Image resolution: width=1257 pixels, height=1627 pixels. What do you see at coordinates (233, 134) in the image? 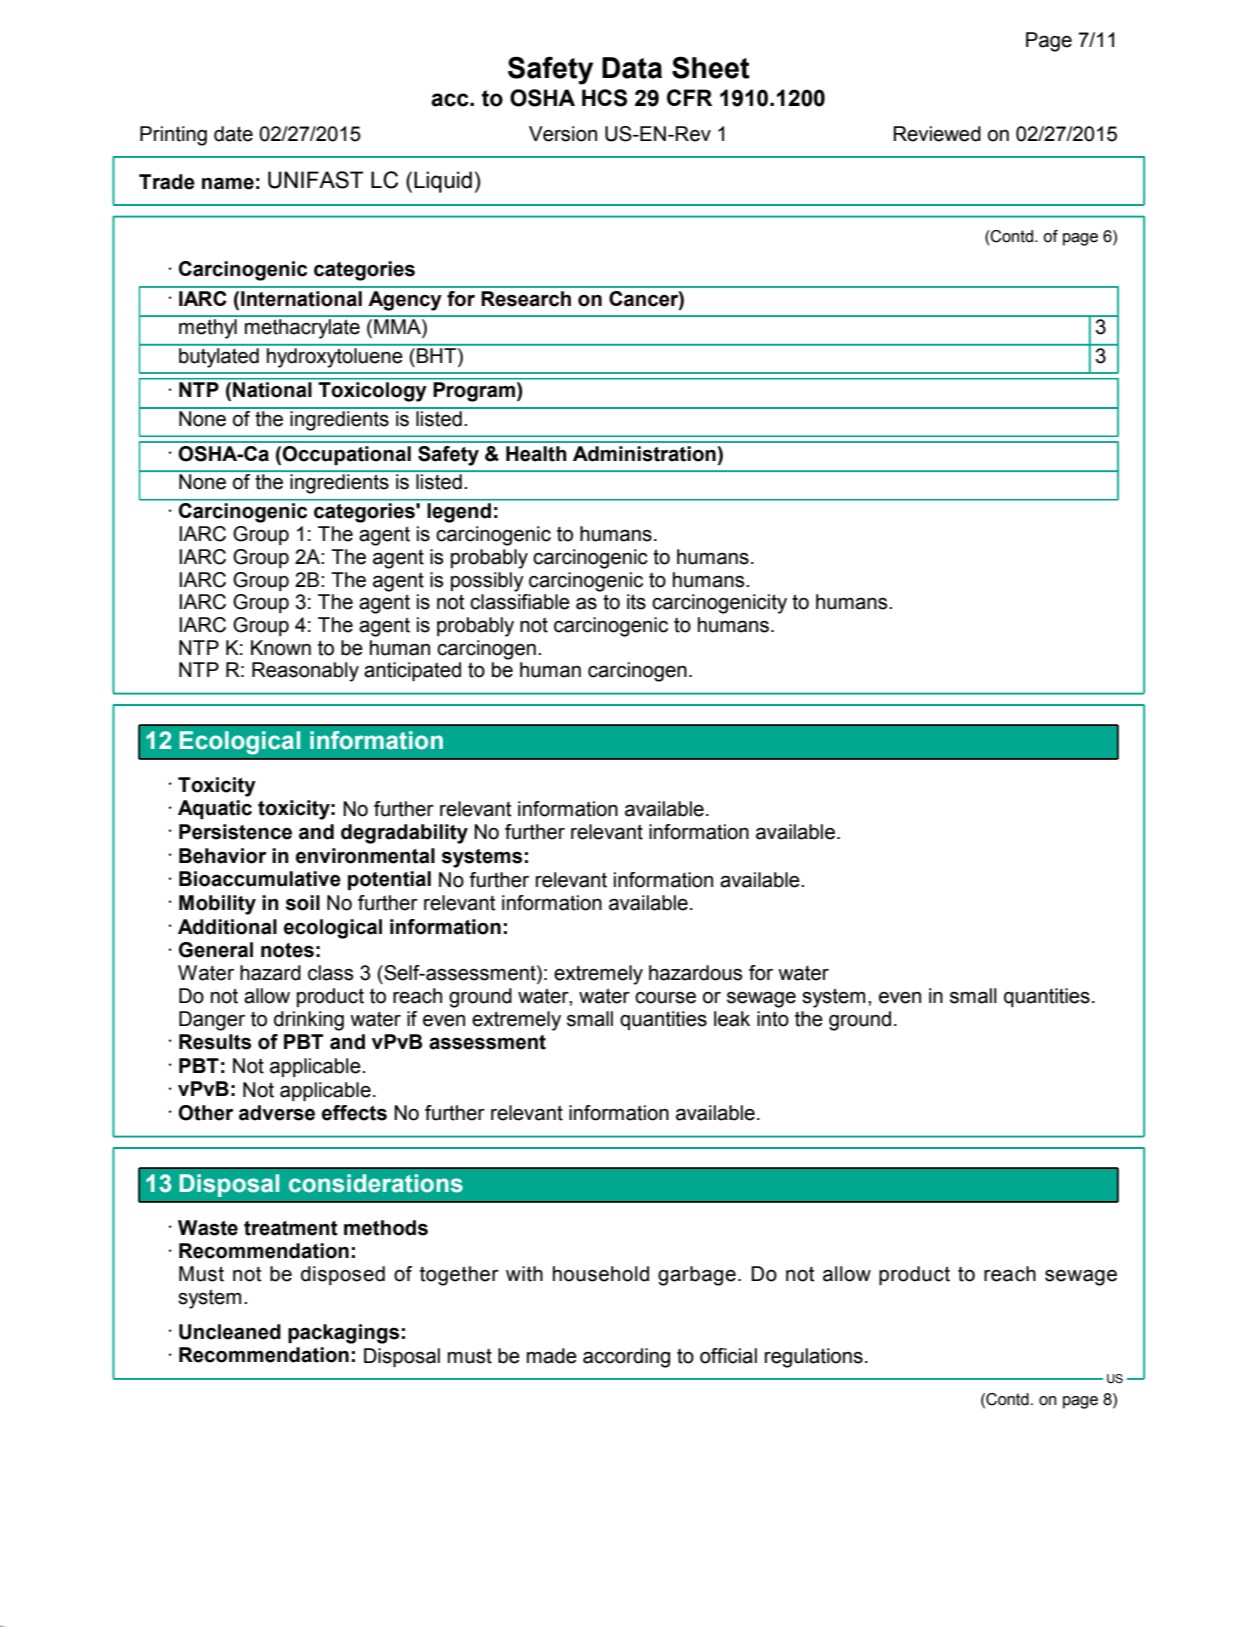
I see `date` at bounding box center [233, 134].
